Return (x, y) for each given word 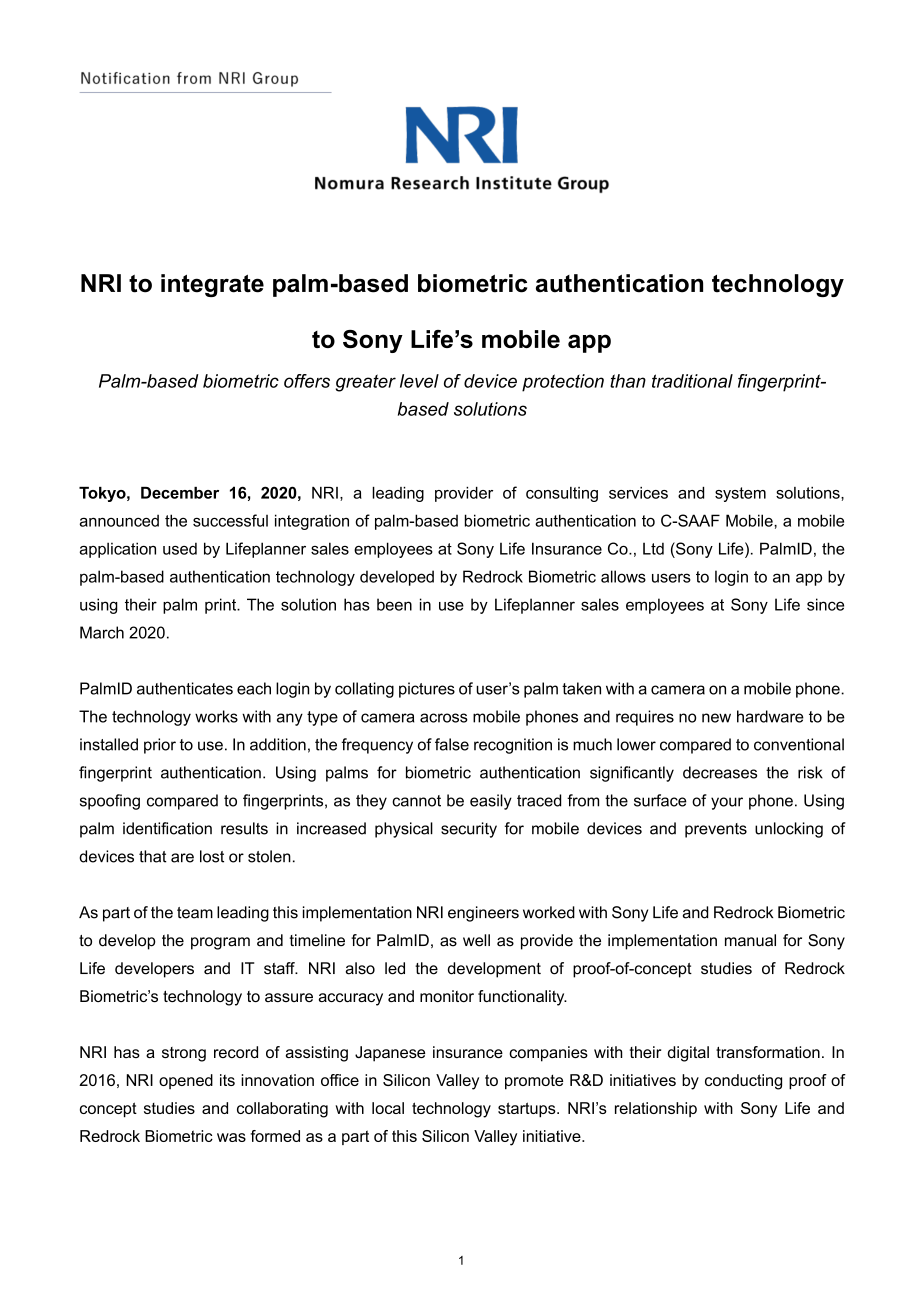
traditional (692, 381)
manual (750, 940)
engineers (483, 914)
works (216, 716)
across (444, 718)
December (180, 493)
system (740, 494)
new (716, 718)
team (195, 913)
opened (186, 1081)
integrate (212, 285)
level (419, 381)
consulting (562, 494)
